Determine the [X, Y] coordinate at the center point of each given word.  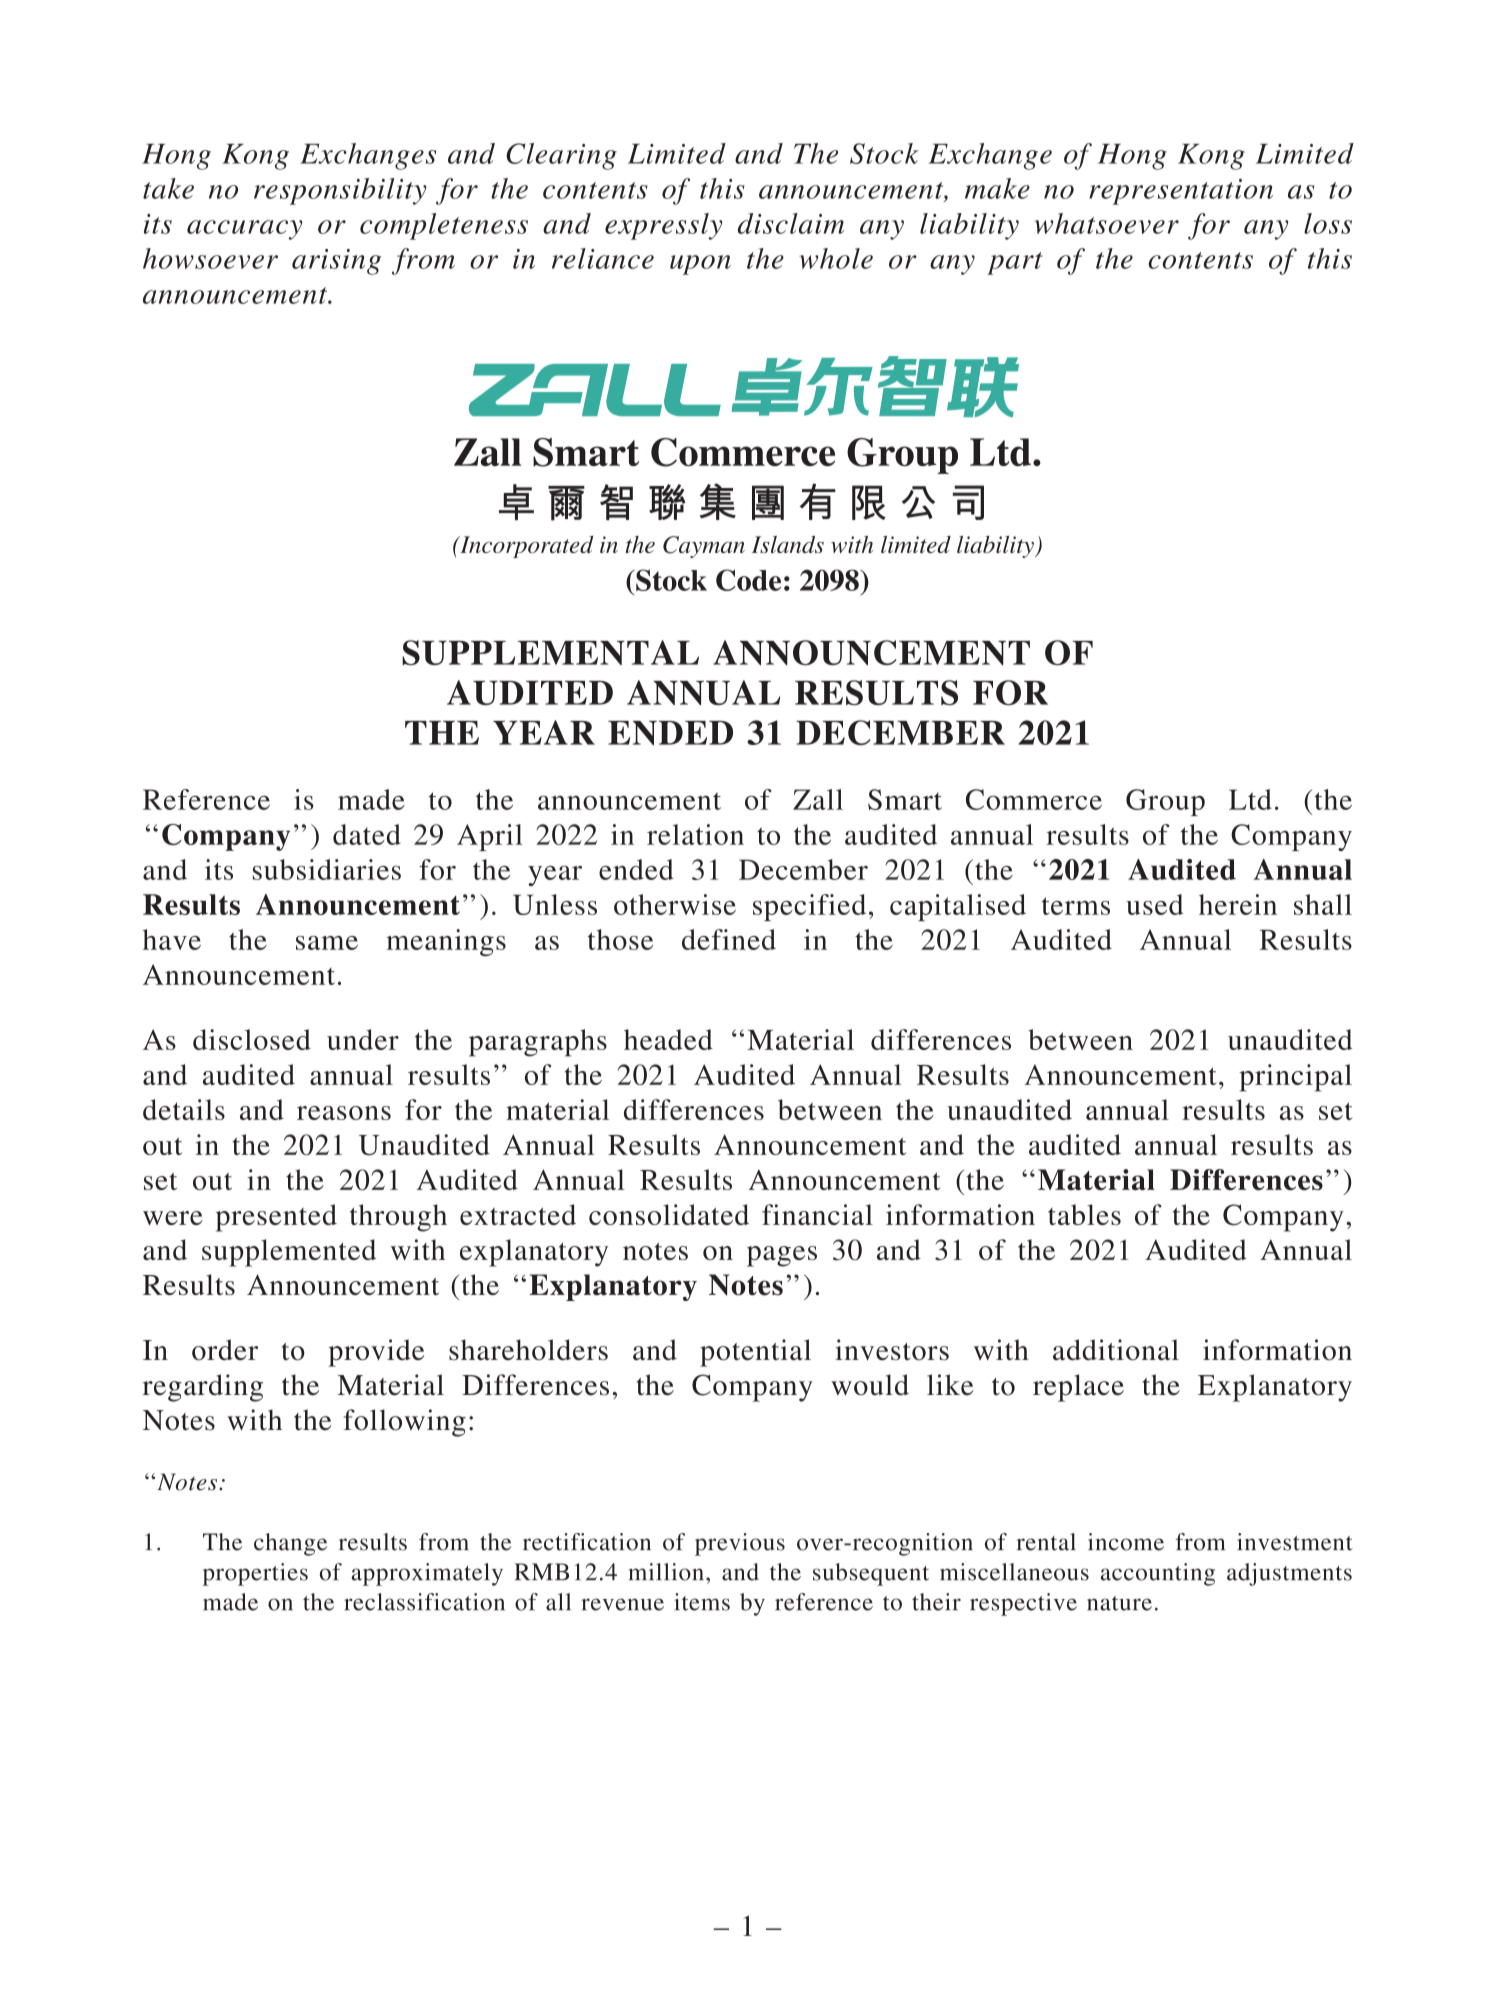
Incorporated [526, 547]
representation [1181, 192]
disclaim [791, 223]
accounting [1158, 1574]
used [1154, 904]
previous [740, 1544]
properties [255, 1574]
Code [748, 580]
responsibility [340, 191]
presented [276, 1218]
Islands [788, 544]
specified [809, 907]
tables [1084, 1214]
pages [782, 1256]
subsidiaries [327, 869]
